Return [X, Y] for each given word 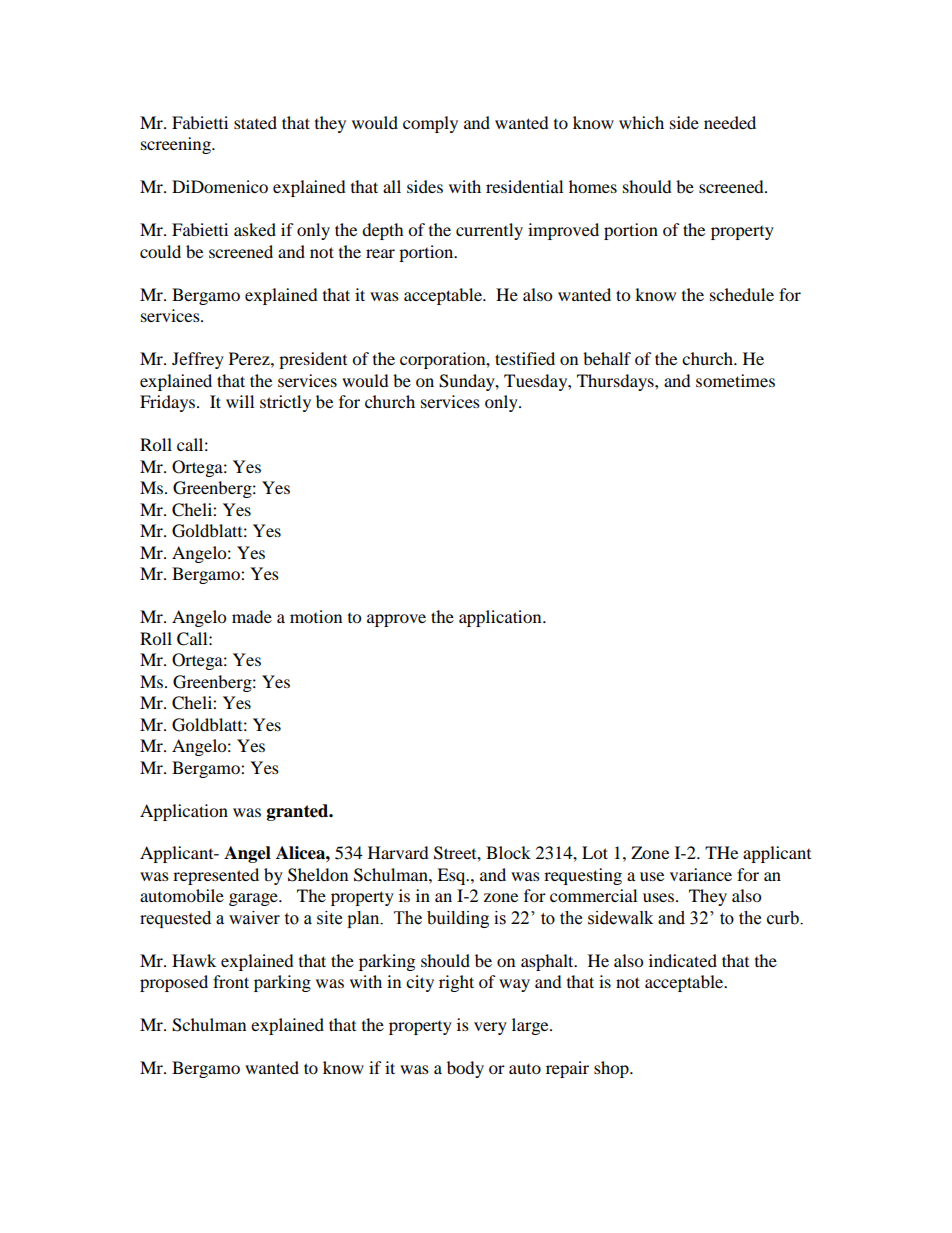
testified [525, 358]
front [231, 981]
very [490, 1028]
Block [508, 852]
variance [701, 874]
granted [299, 812]
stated [255, 122]
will [240, 401]
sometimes [735, 380]
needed [730, 122]
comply [430, 124]
